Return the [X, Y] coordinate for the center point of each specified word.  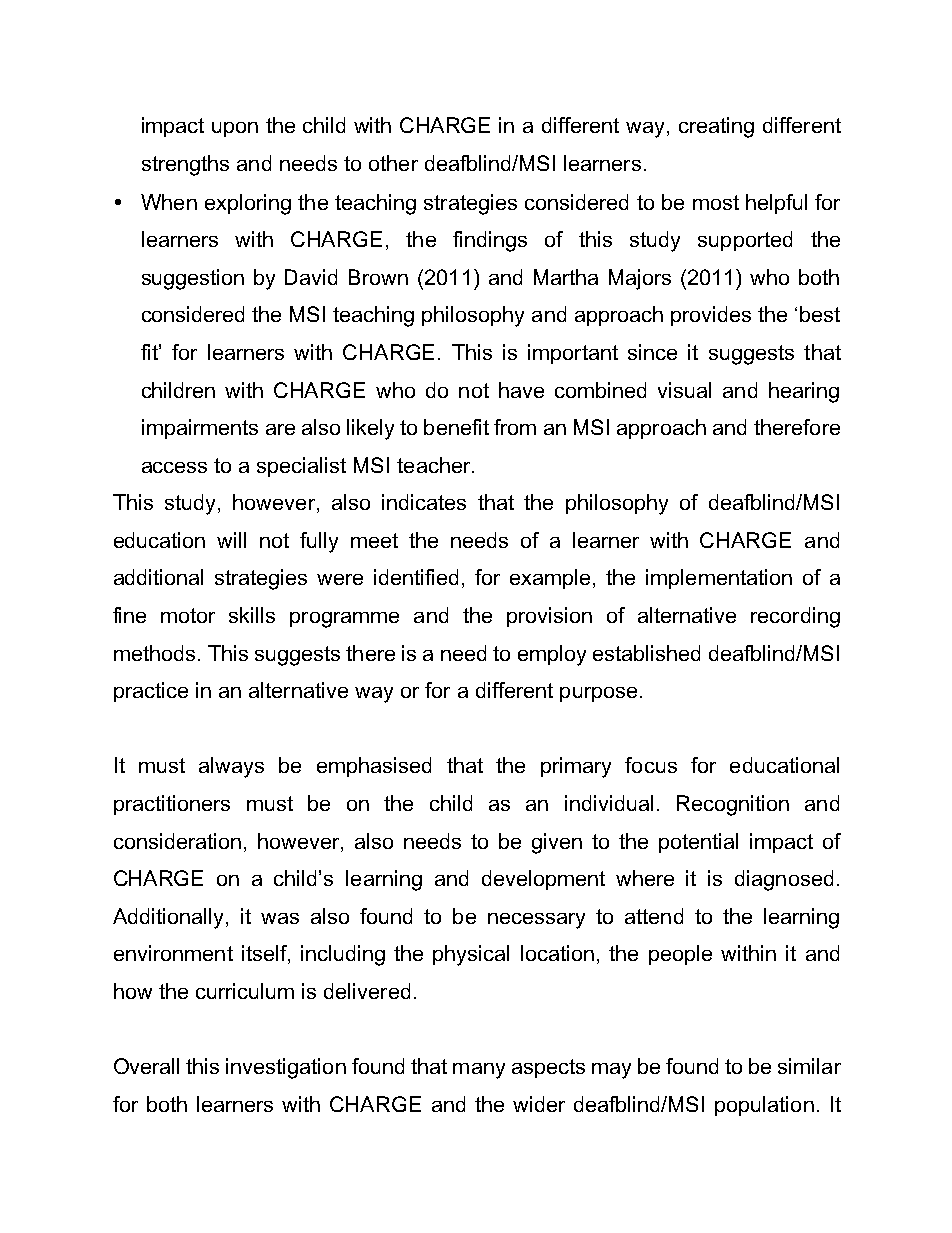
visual [684, 390]
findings [490, 241]
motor [188, 615]
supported [745, 241]
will [231, 540]
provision [549, 617]
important [573, 354]
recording [795, 617]
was [280, 918]
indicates [424, 502]
